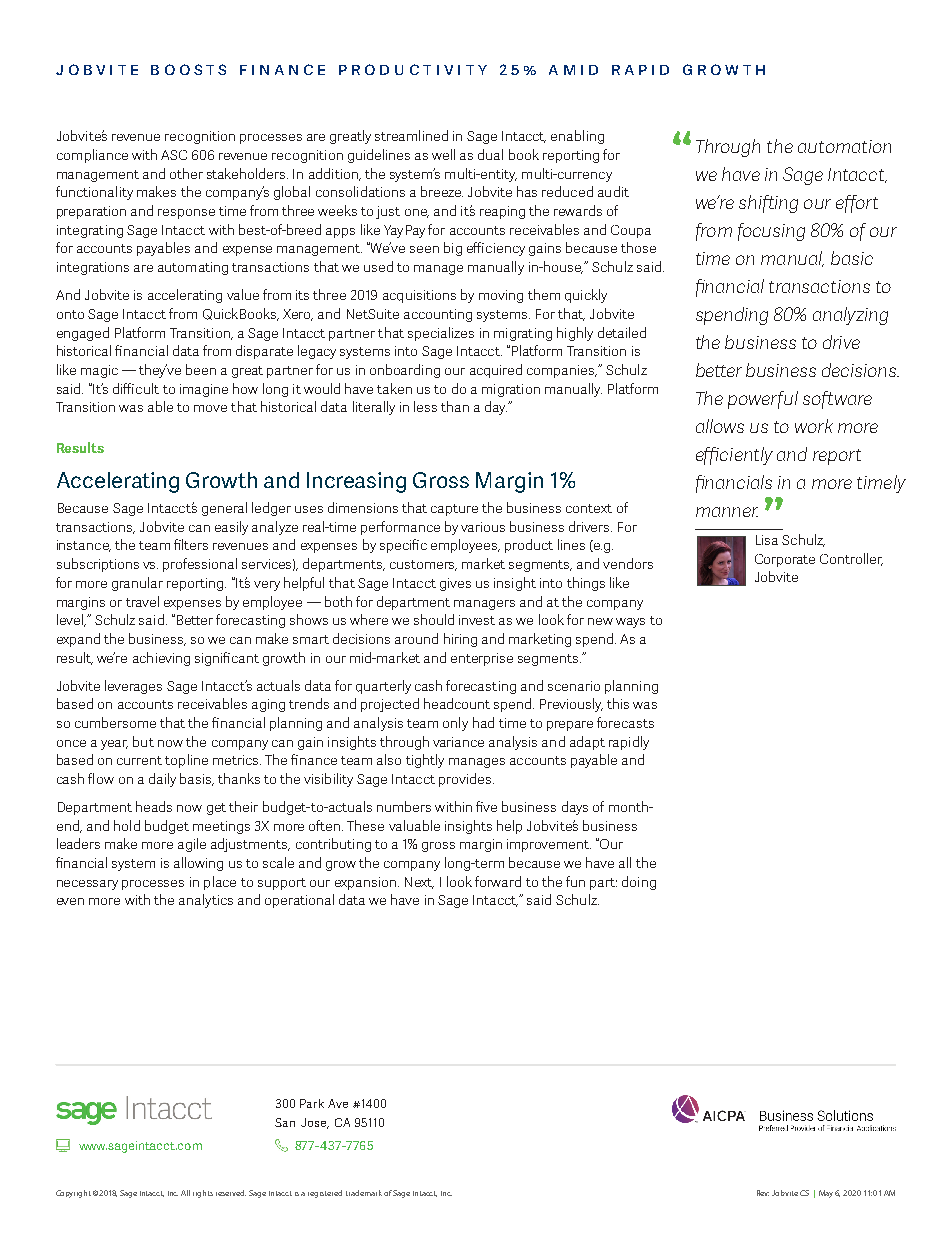 The height and width of the image is (1233, 952). What do you see at coordinates (630, 623) in the image?
I see `ways` at bounding box center [630, 623].
